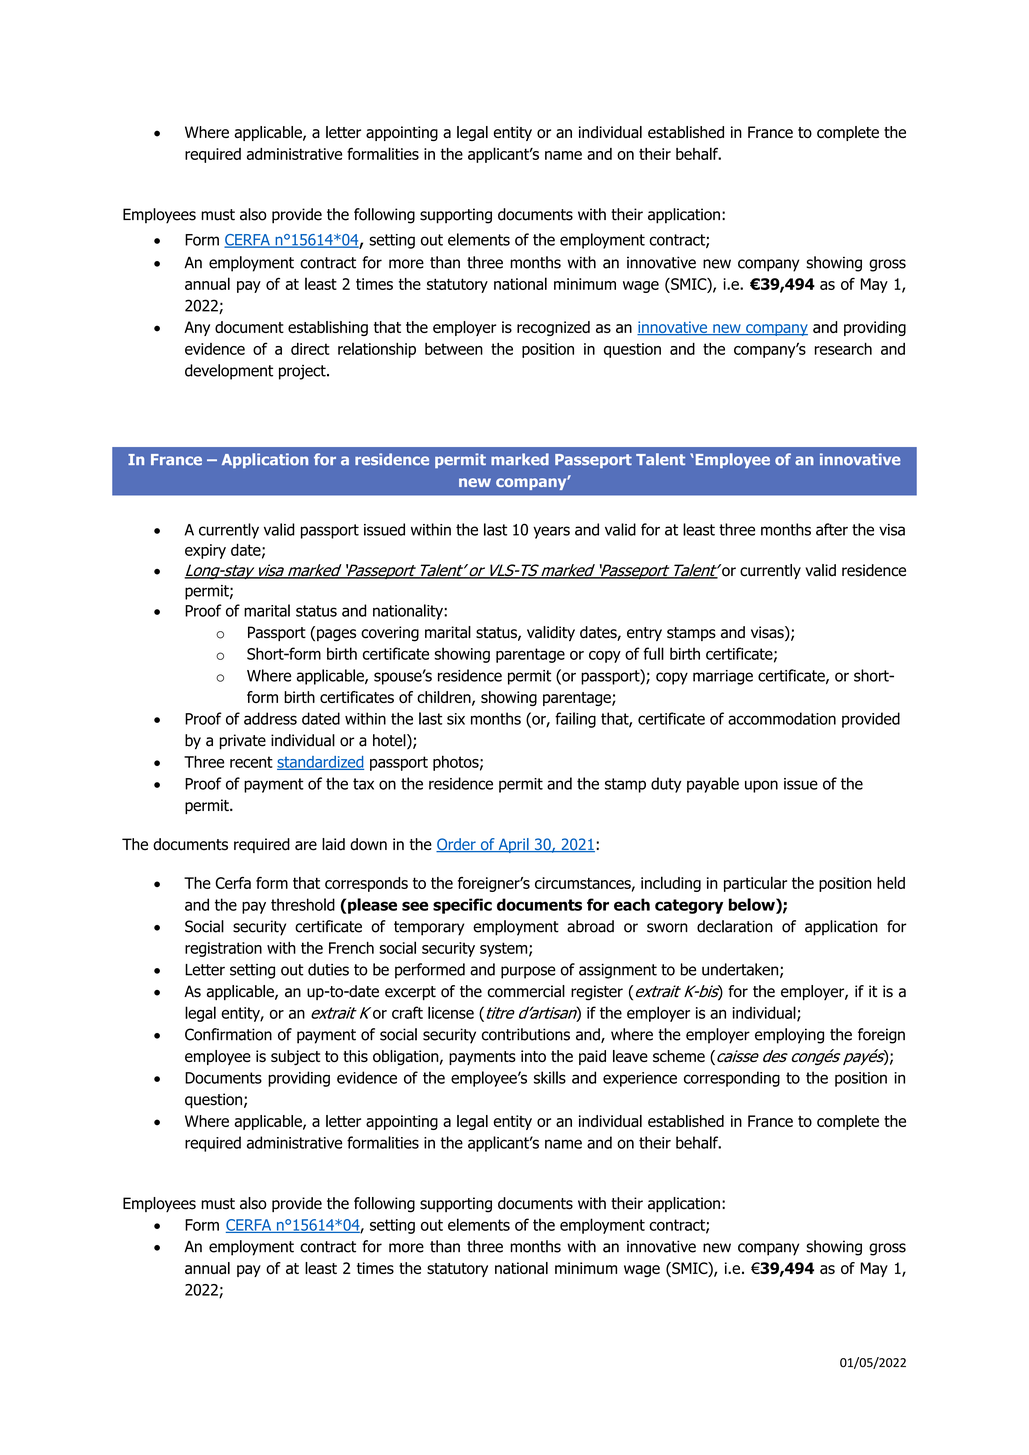  What do you see at coordinates (755, 884) in the screenshot?
I see `particular` at bounding box center [755, 884].
